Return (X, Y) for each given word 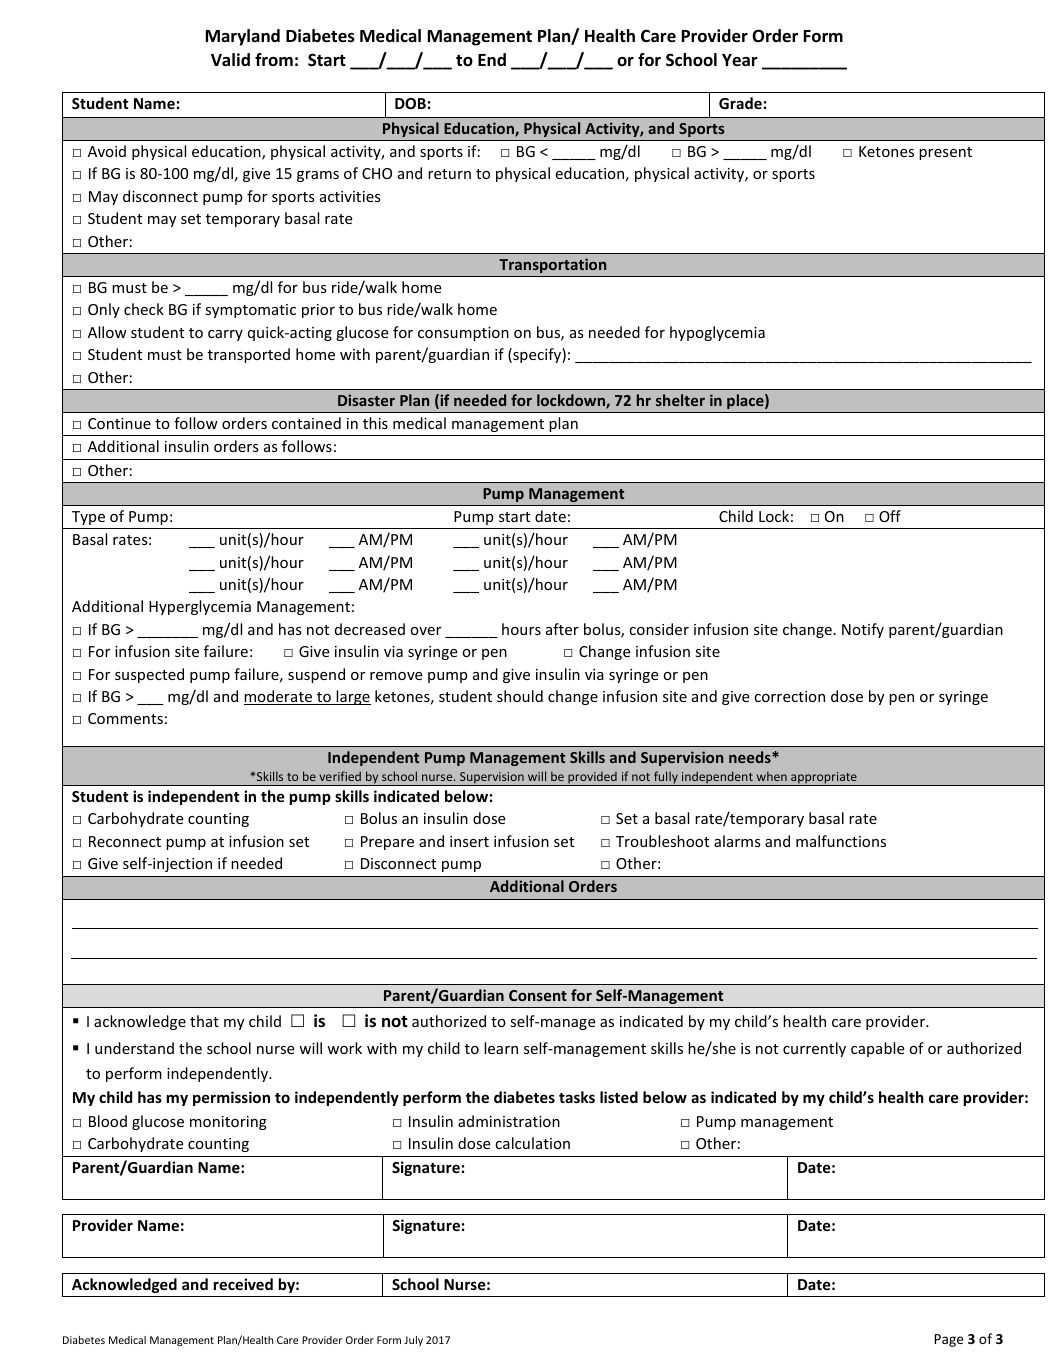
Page (949, 1340)
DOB (410, 103)
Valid (230, 59)
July (413, 1341)
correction (789, 696)
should (520, 696)
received (243, 1284)
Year (740, 60)
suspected (149, 675)
